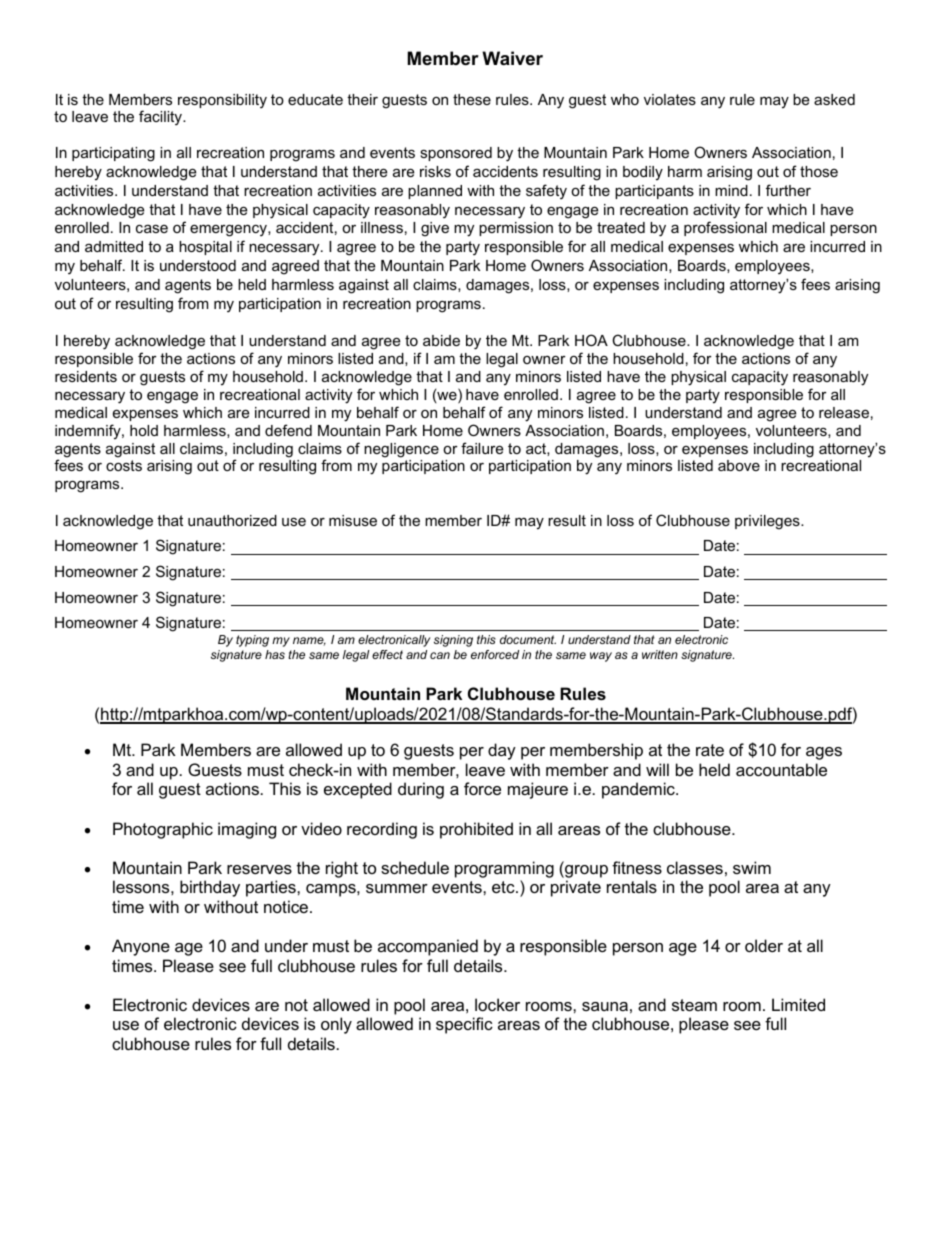 This screenshot has width=952, height=1233. I want to click on privileges, so click(768, 522).
